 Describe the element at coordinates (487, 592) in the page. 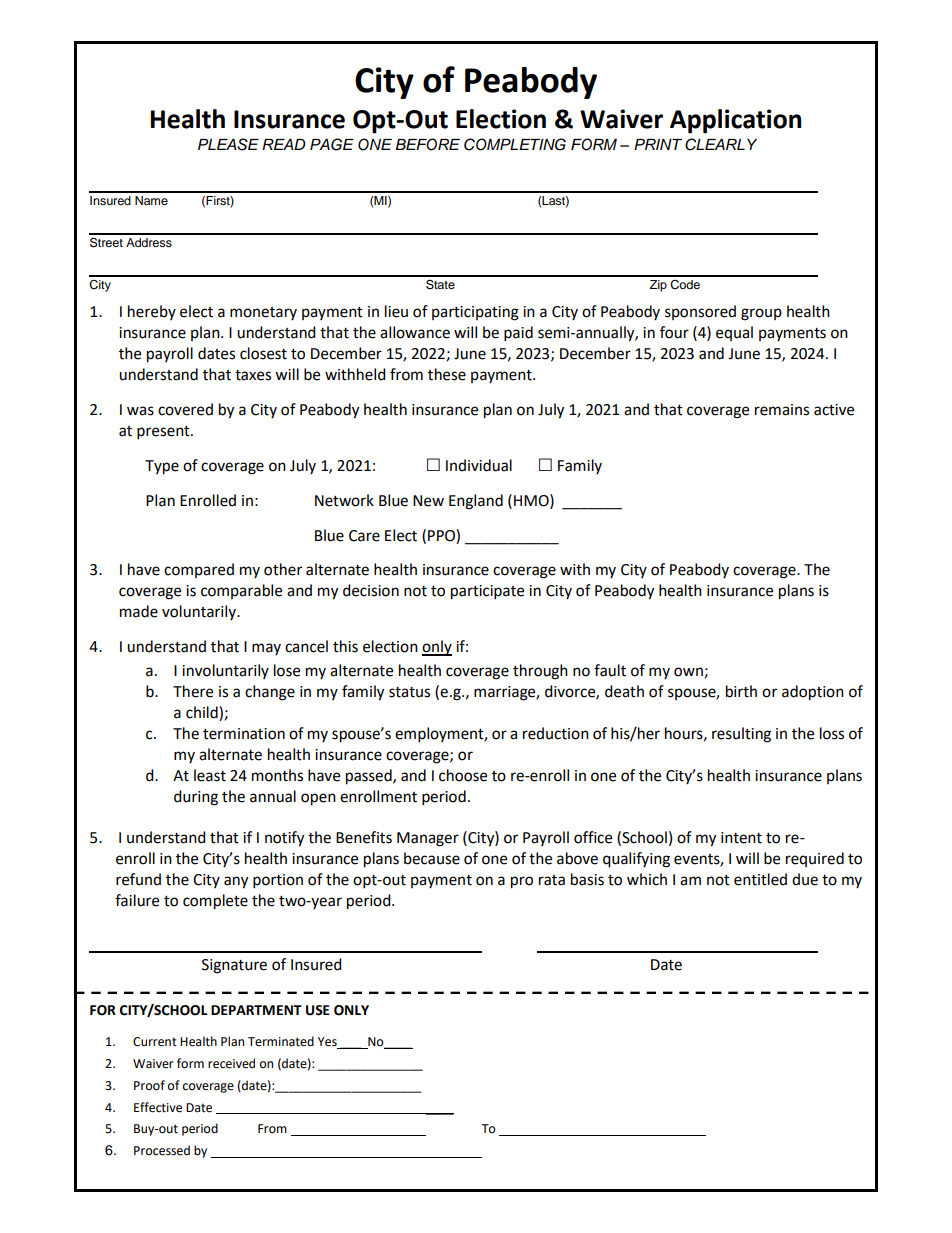

I see `participate` at that location.
